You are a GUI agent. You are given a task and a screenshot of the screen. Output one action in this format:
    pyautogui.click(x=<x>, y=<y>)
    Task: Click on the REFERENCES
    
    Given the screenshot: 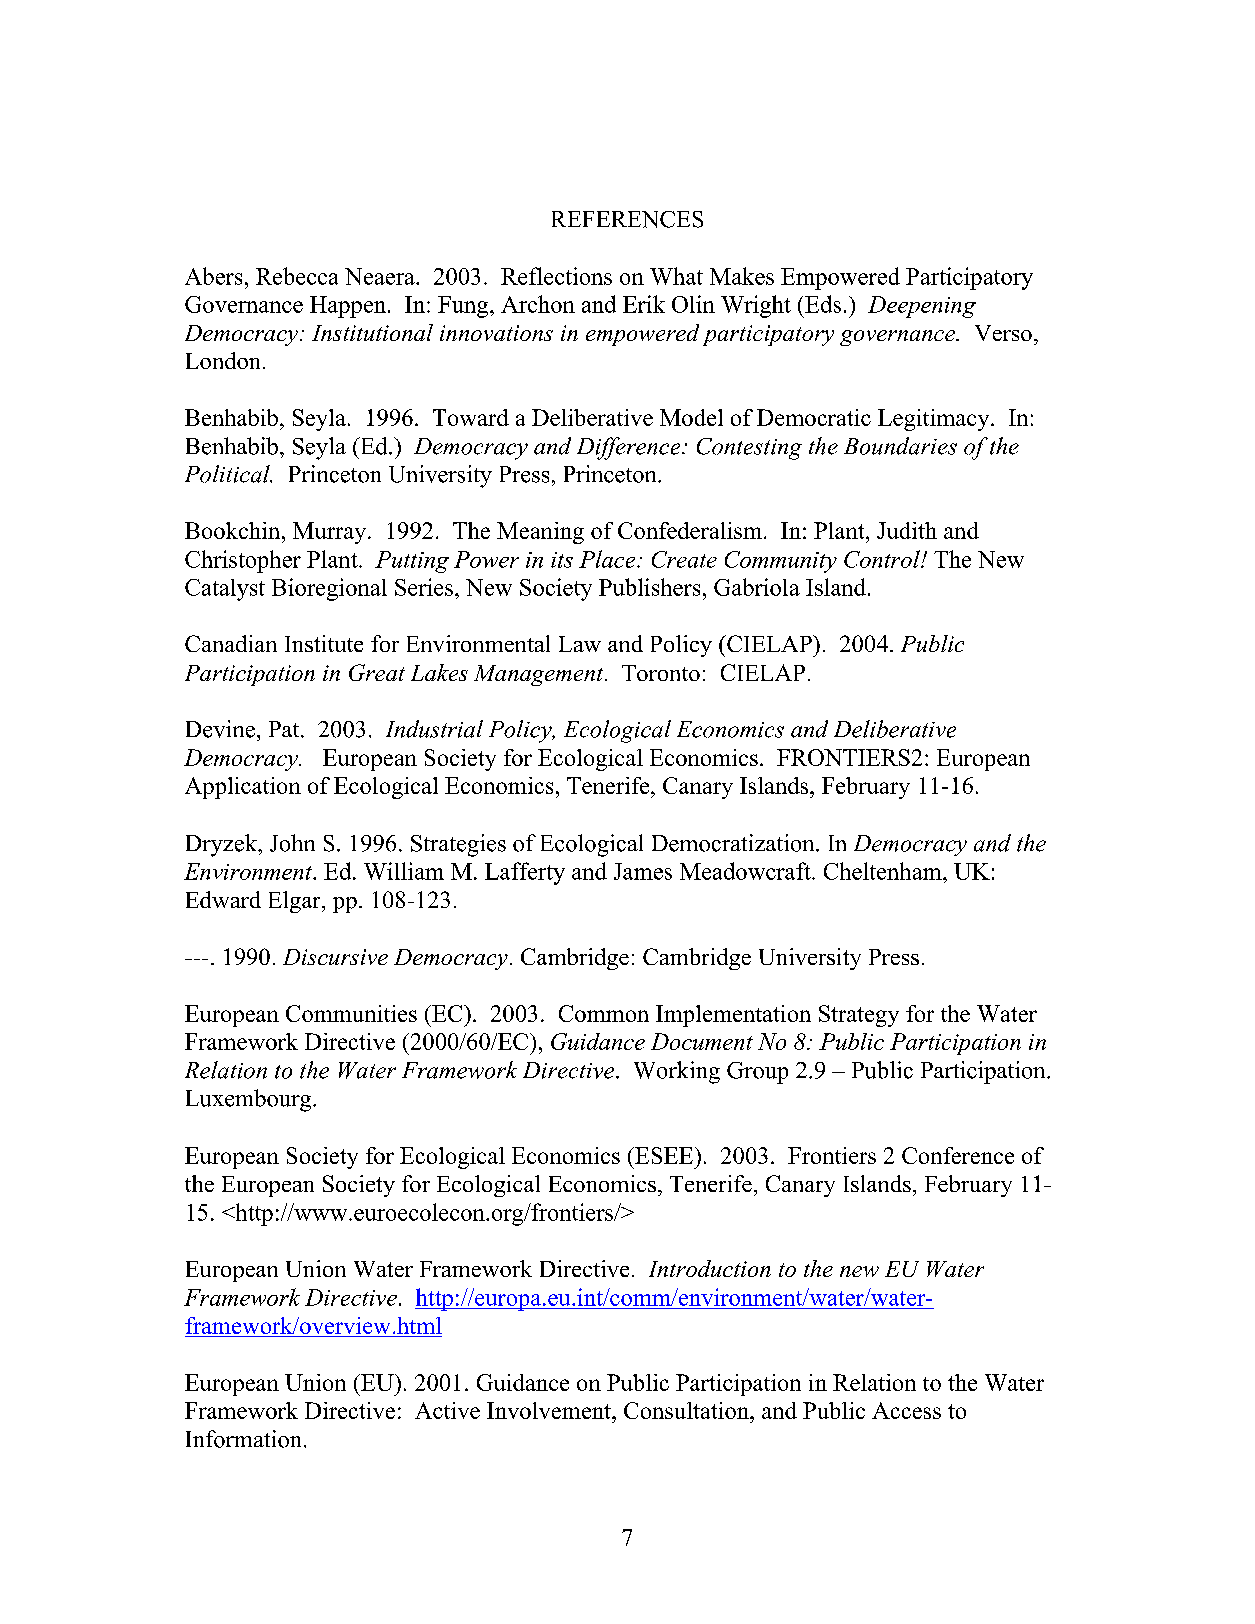 What is the action you would take?
    pyautogui.click(x=627, y=219)
